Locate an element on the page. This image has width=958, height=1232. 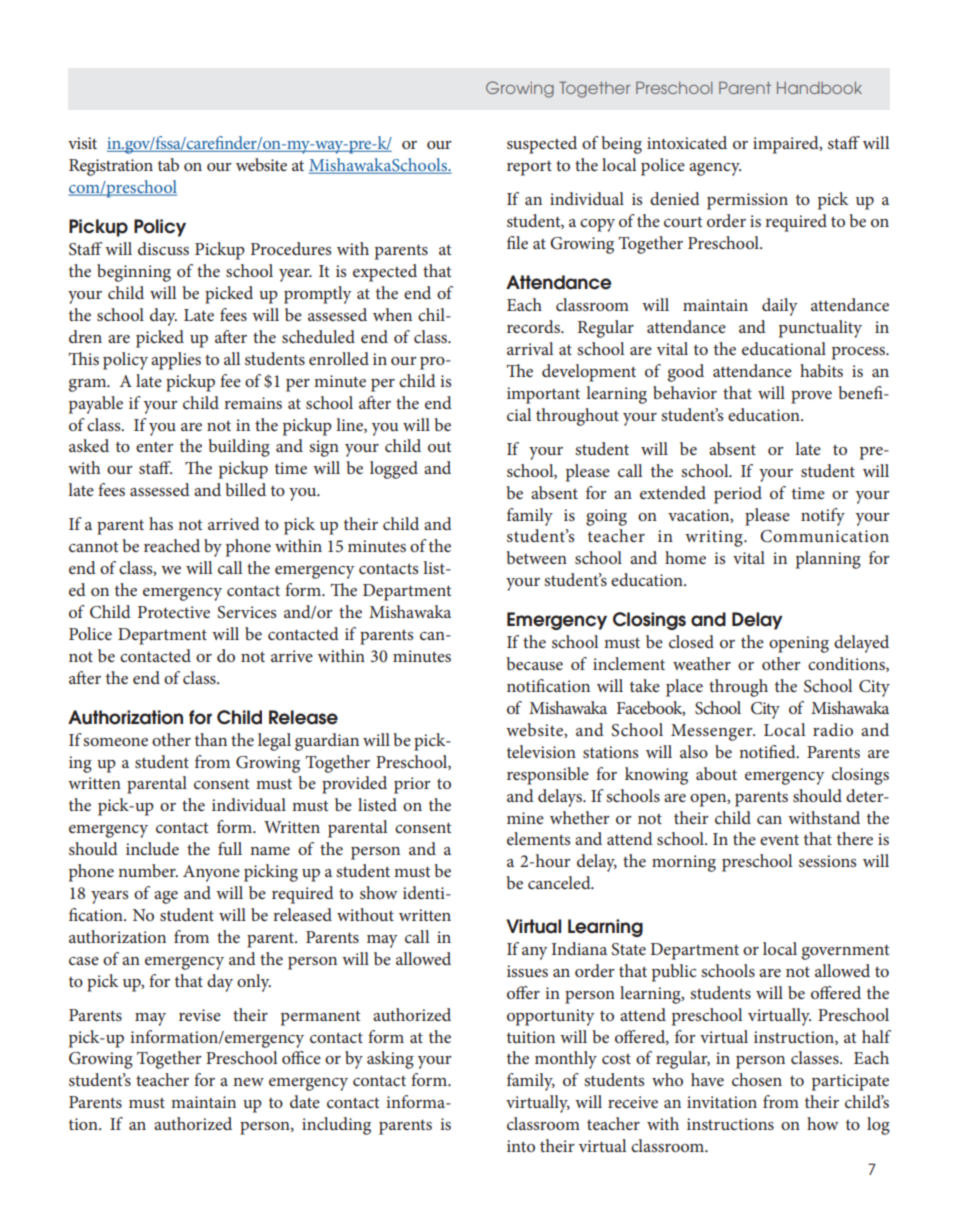
tab is located at coordinates (168, 164).
